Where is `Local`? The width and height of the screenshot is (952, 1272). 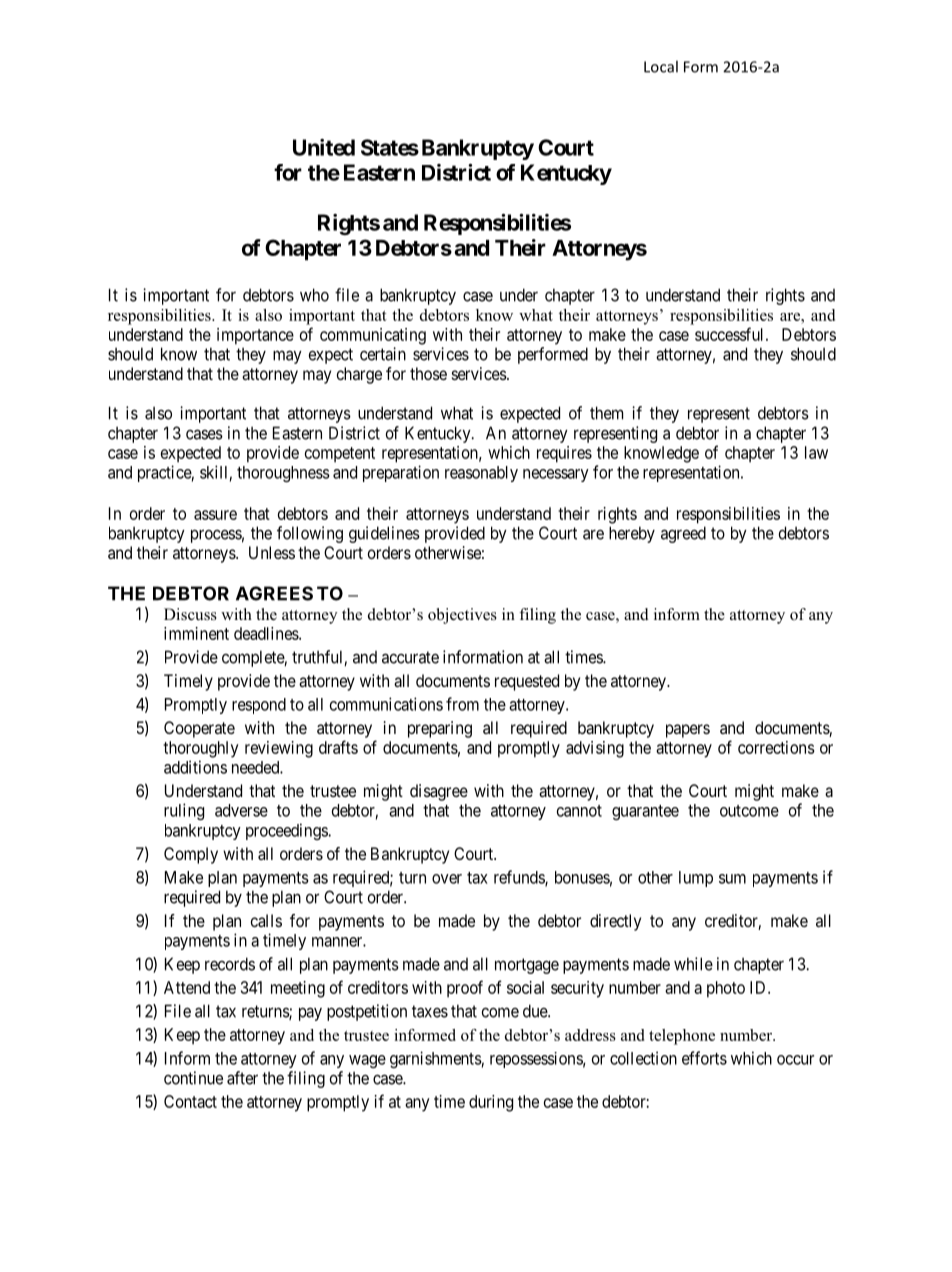
Local is located at coordinates (661, 66).
